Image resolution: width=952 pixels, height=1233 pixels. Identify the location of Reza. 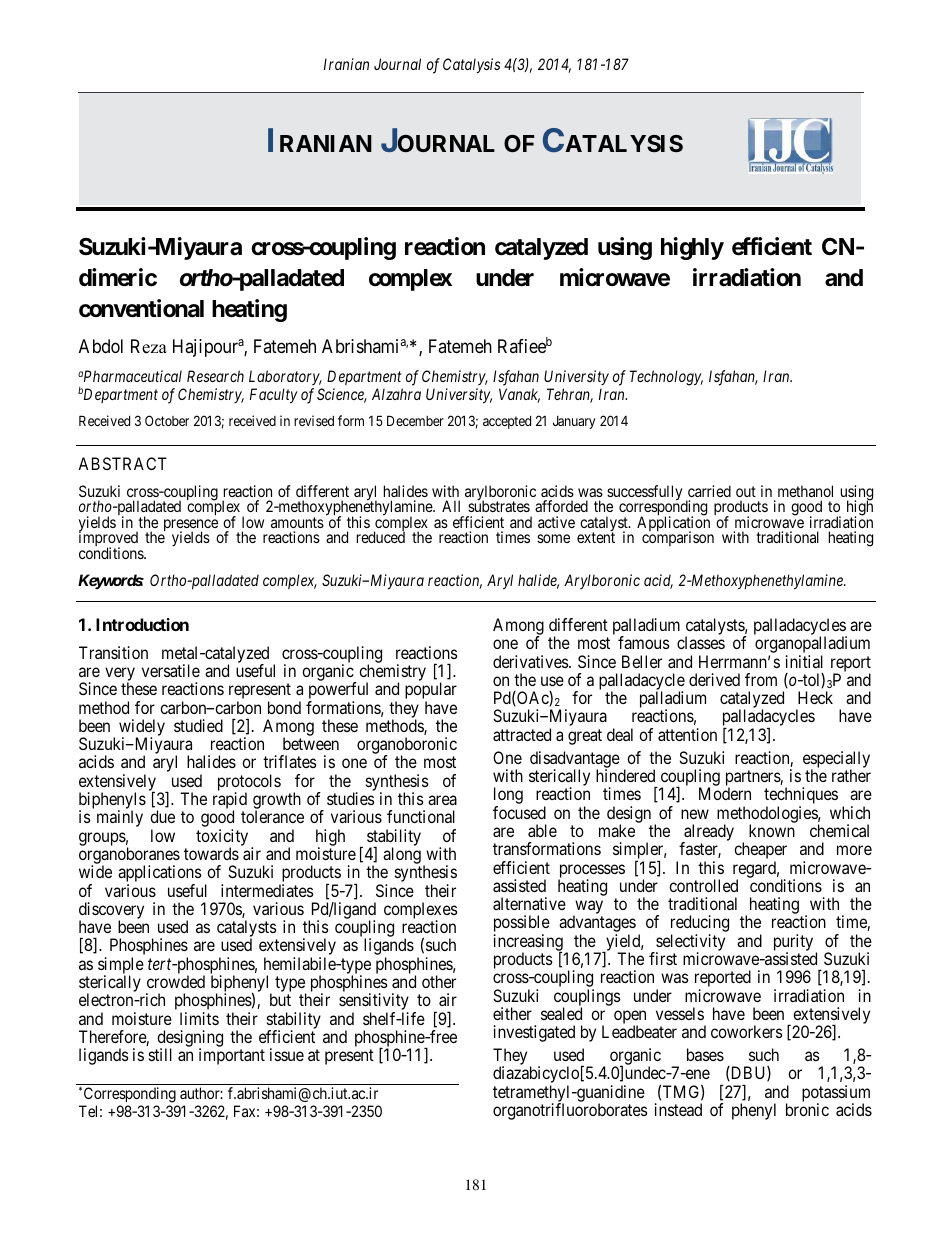
(149, 346).
